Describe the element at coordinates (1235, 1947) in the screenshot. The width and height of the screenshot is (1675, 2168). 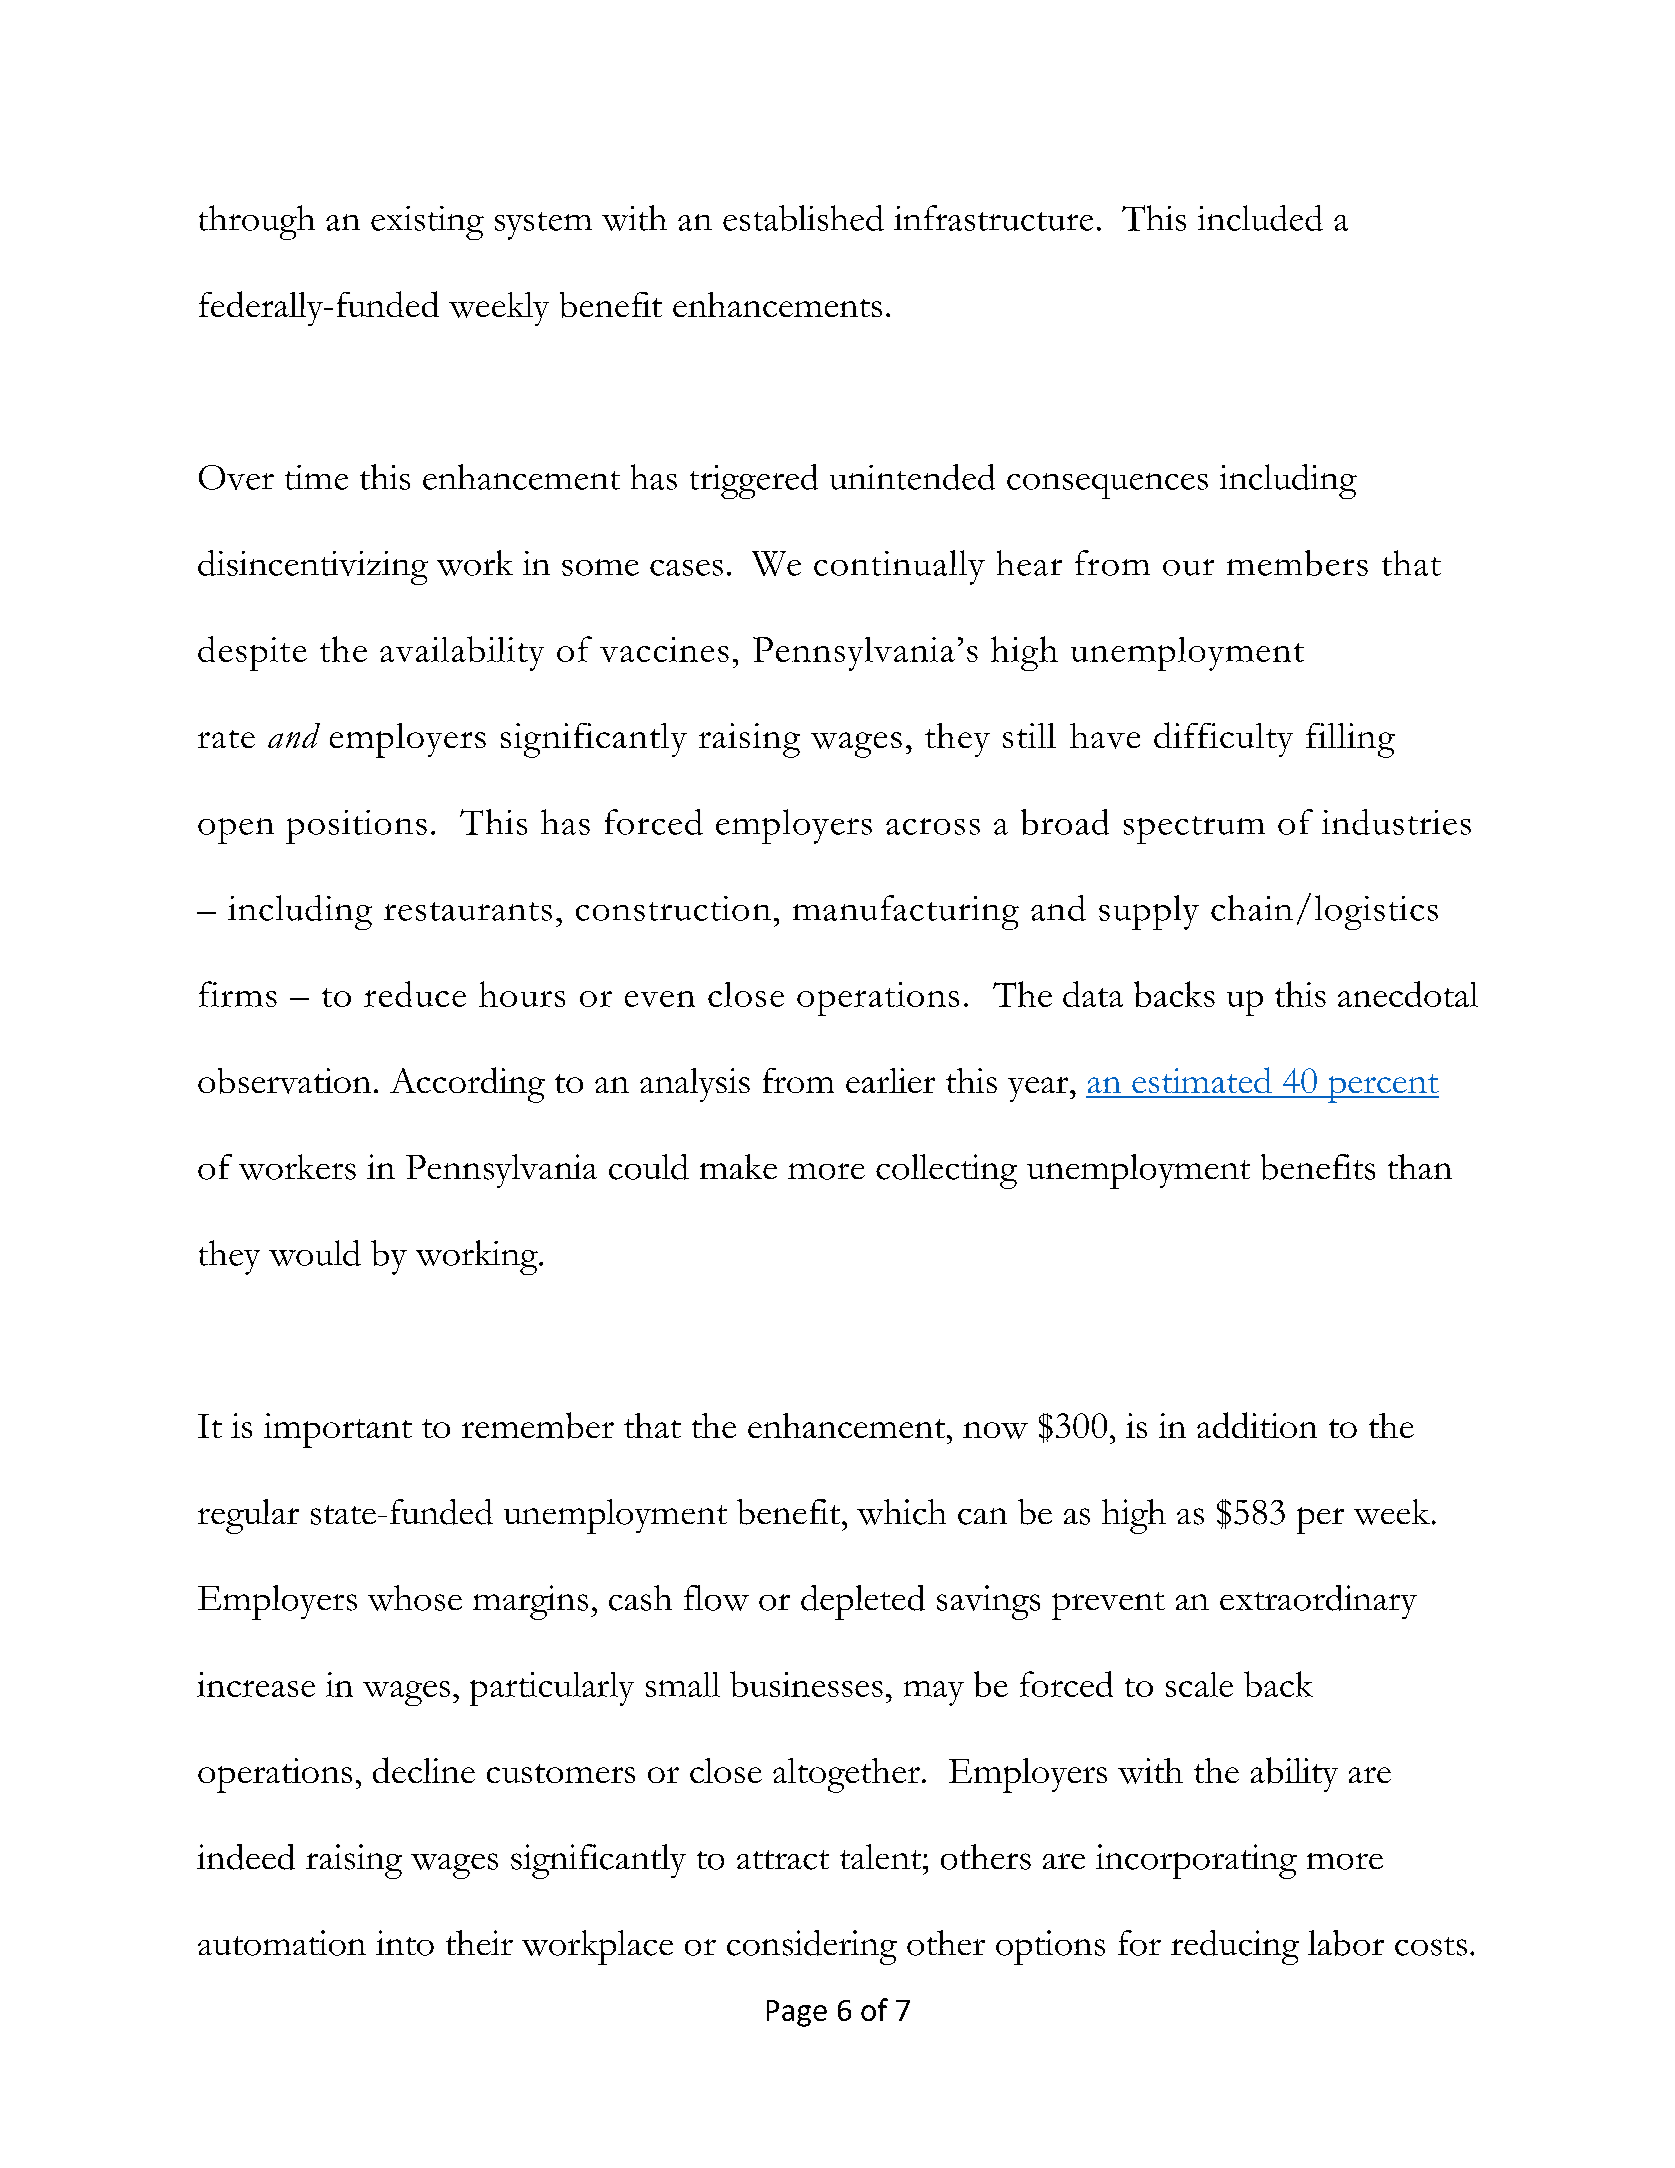
I see `reducing` at that location.
